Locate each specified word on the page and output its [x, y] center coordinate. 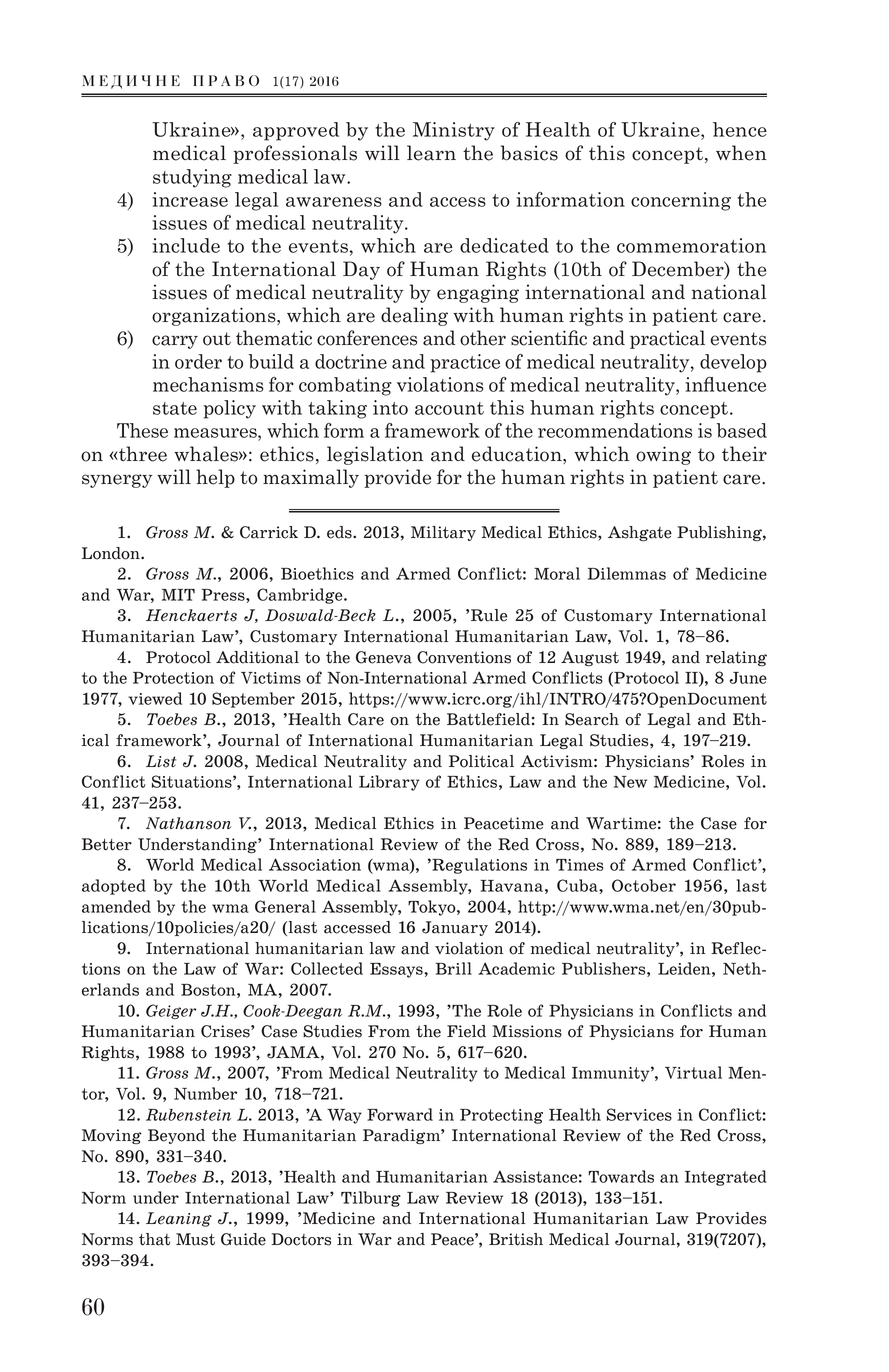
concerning [681, 201]
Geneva [384, 657]
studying [192, 178]
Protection [173, 678]
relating [736, 658]
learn [431, 153]
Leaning [179, 1219]
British [516, 1239]
